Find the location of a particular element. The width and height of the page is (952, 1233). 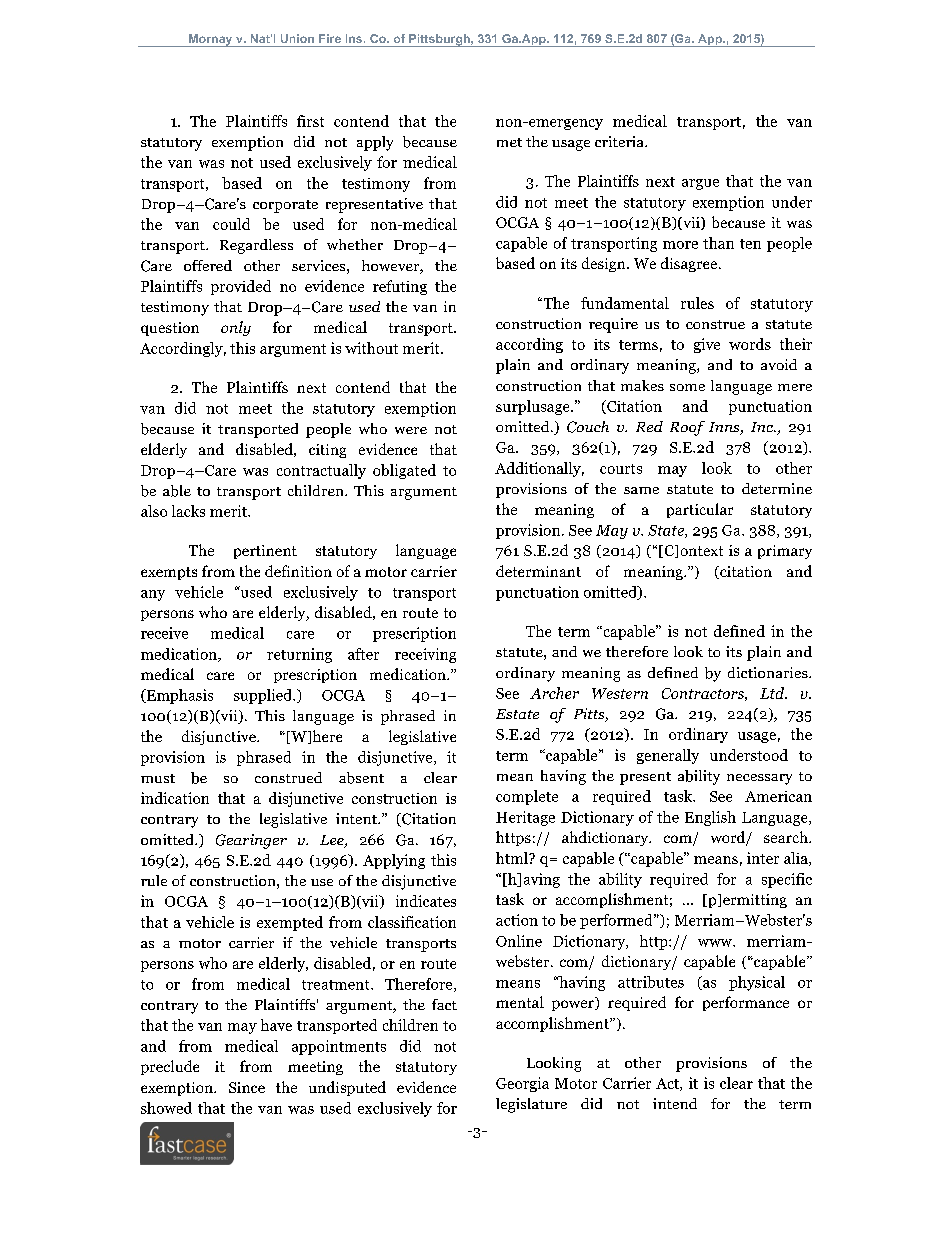

criteria is located at coordinates (620, 141).
